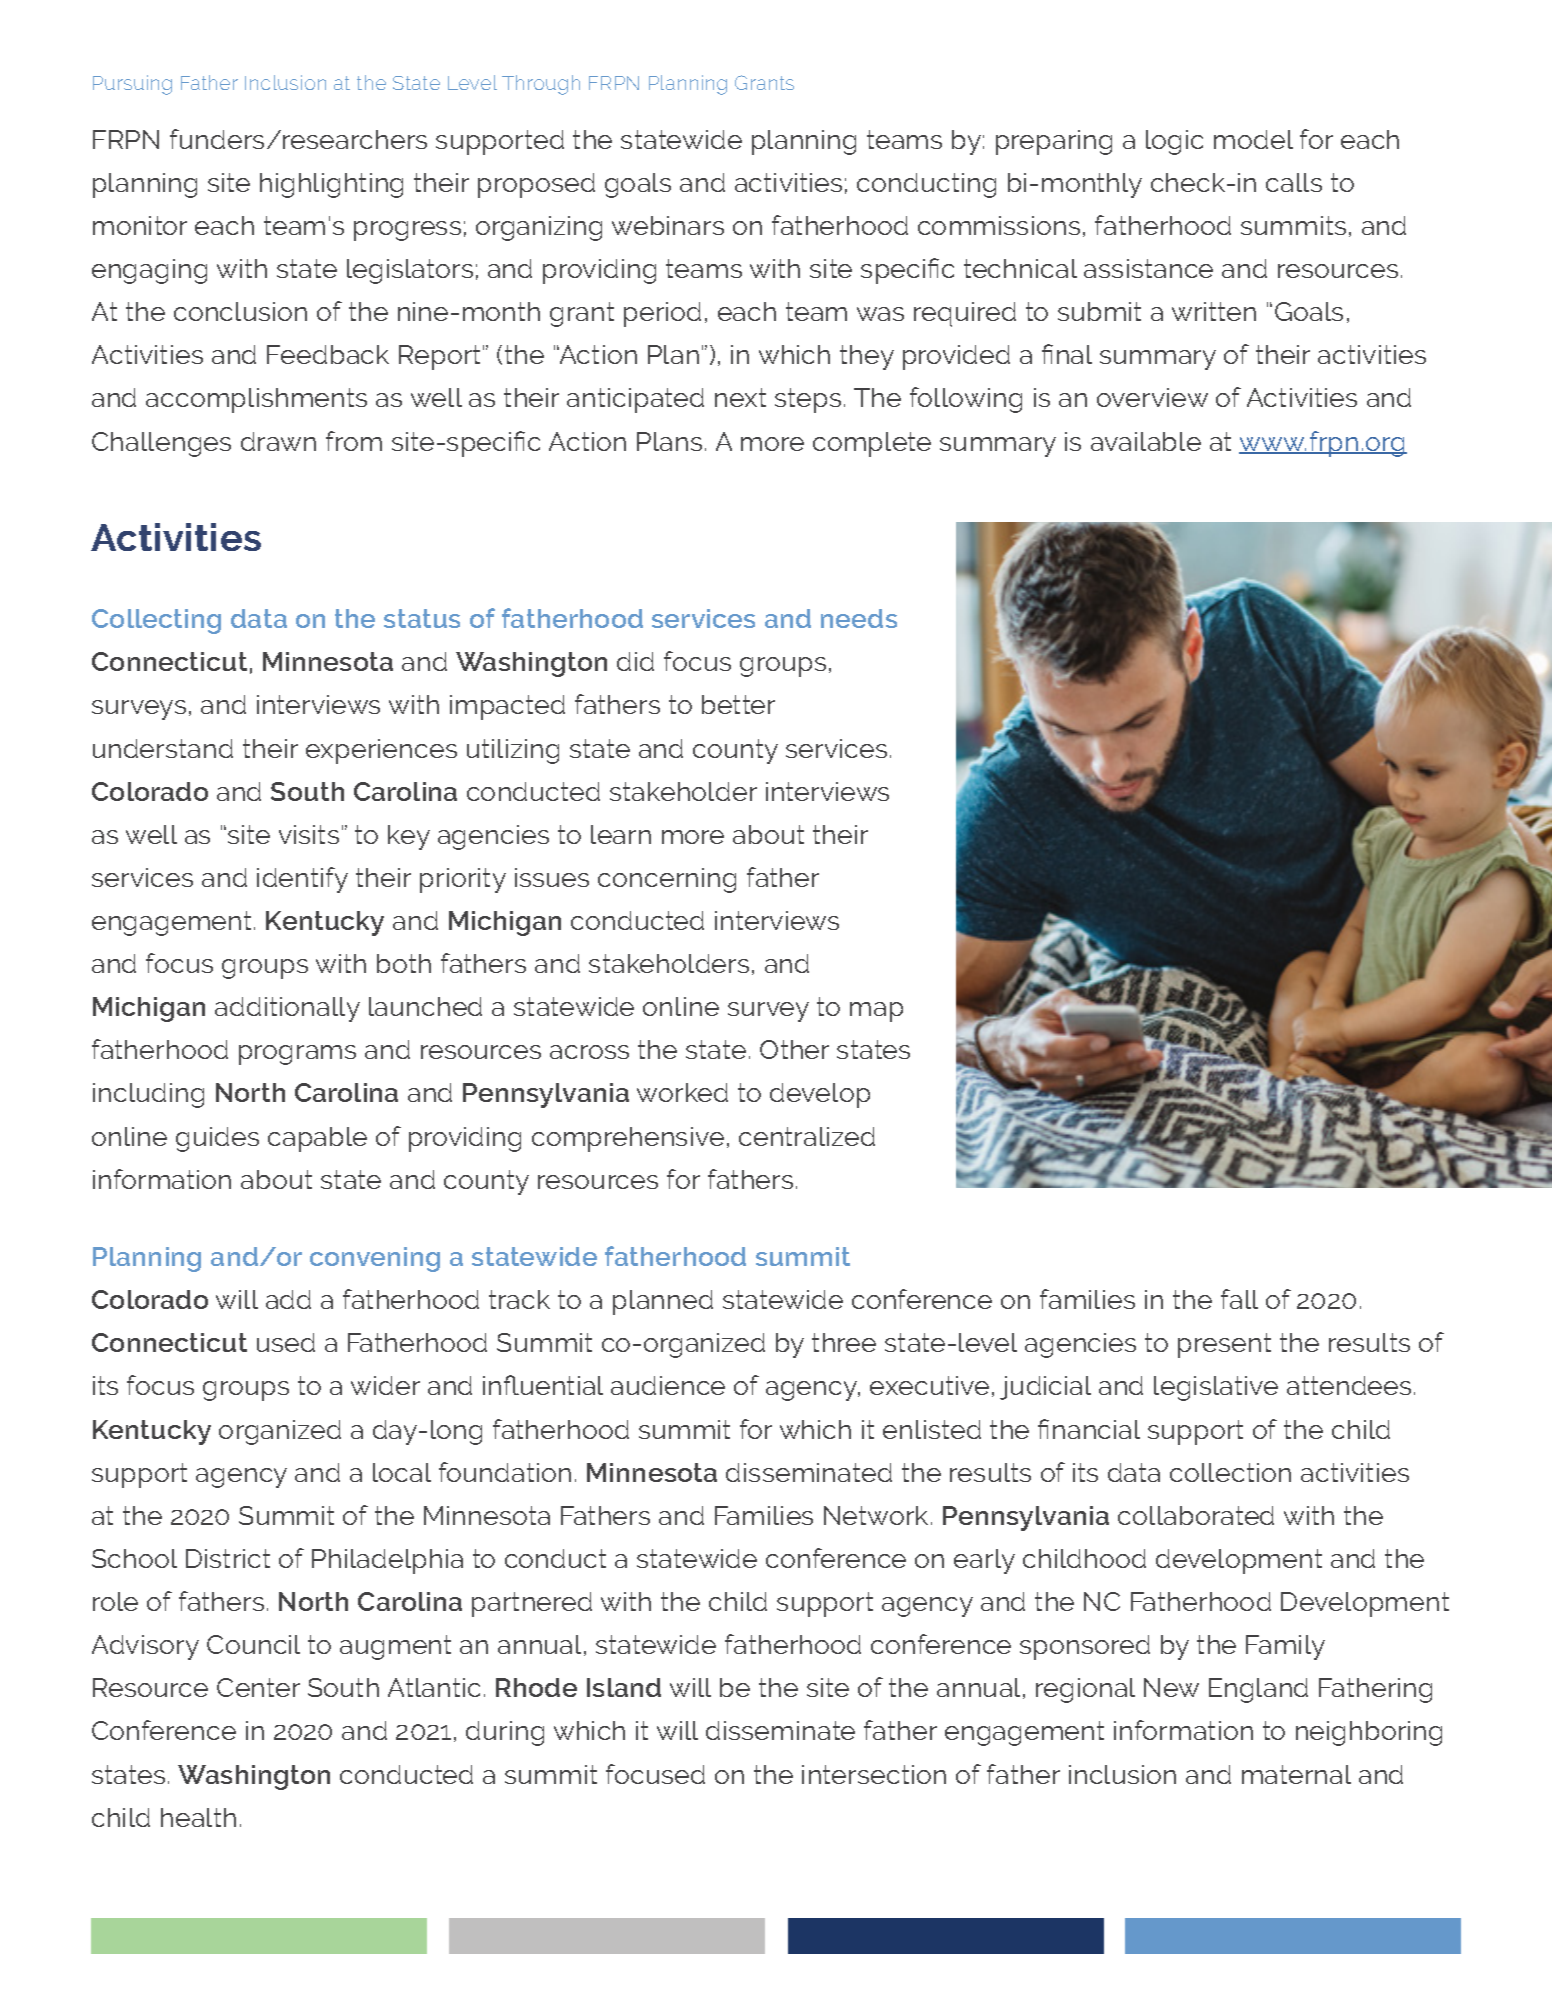  What do you see at coordinates (738, 704) in the document?
I see `better` at bounding box center [738, 704].
